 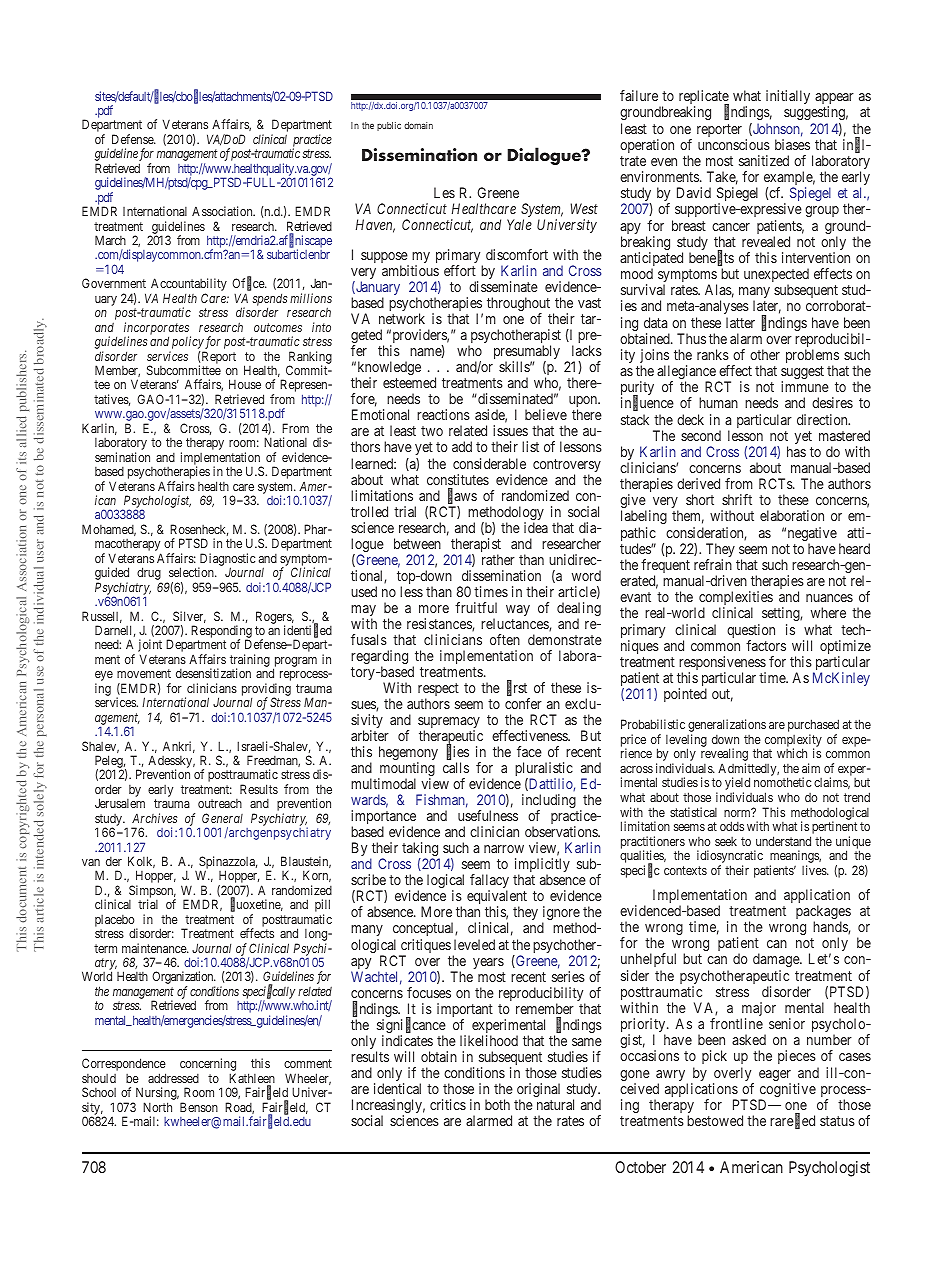 I want to click on March, so click(x=110, y=240).
